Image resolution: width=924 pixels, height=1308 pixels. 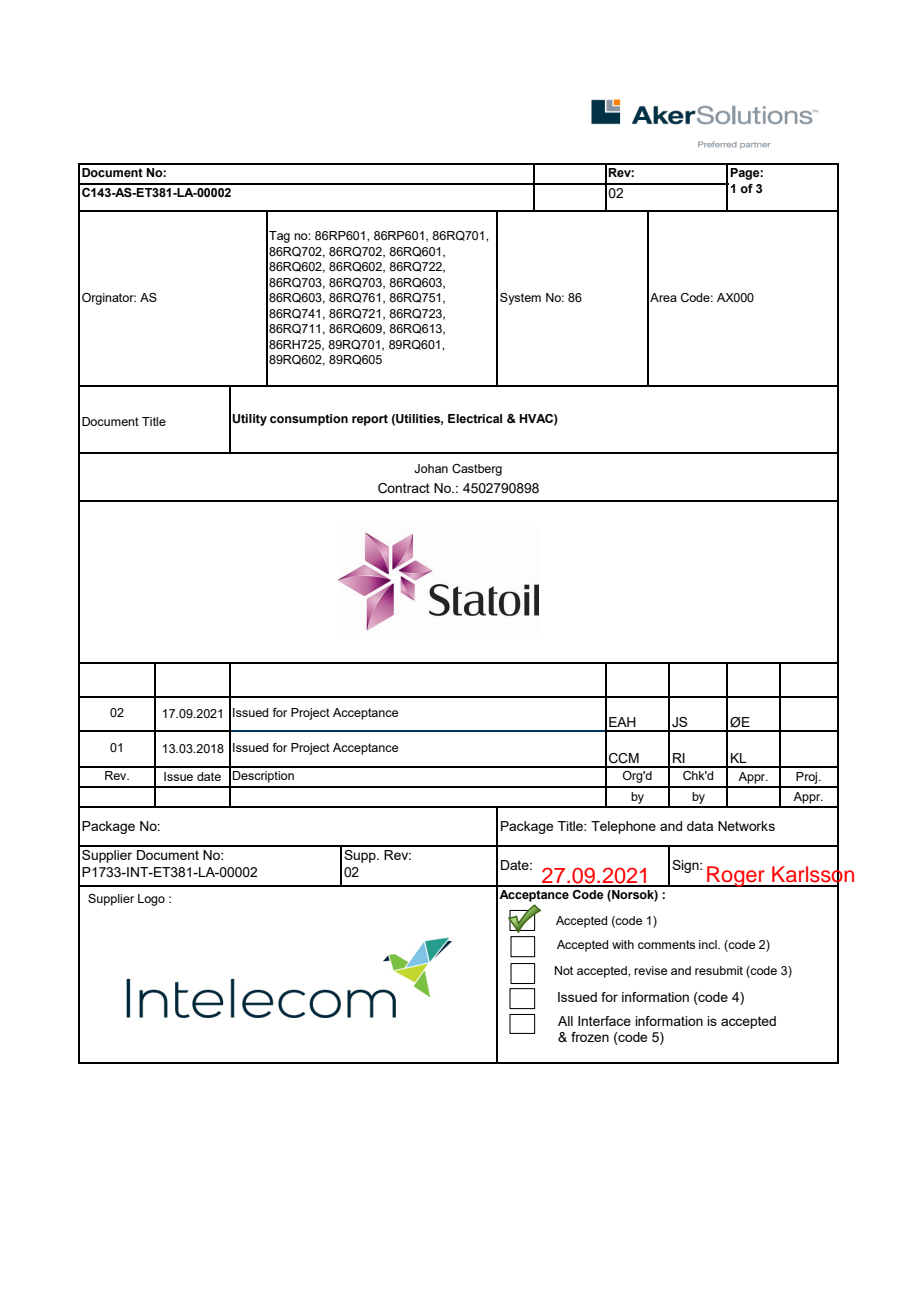 I want to click on Utility, so click(x=249, y=420).
